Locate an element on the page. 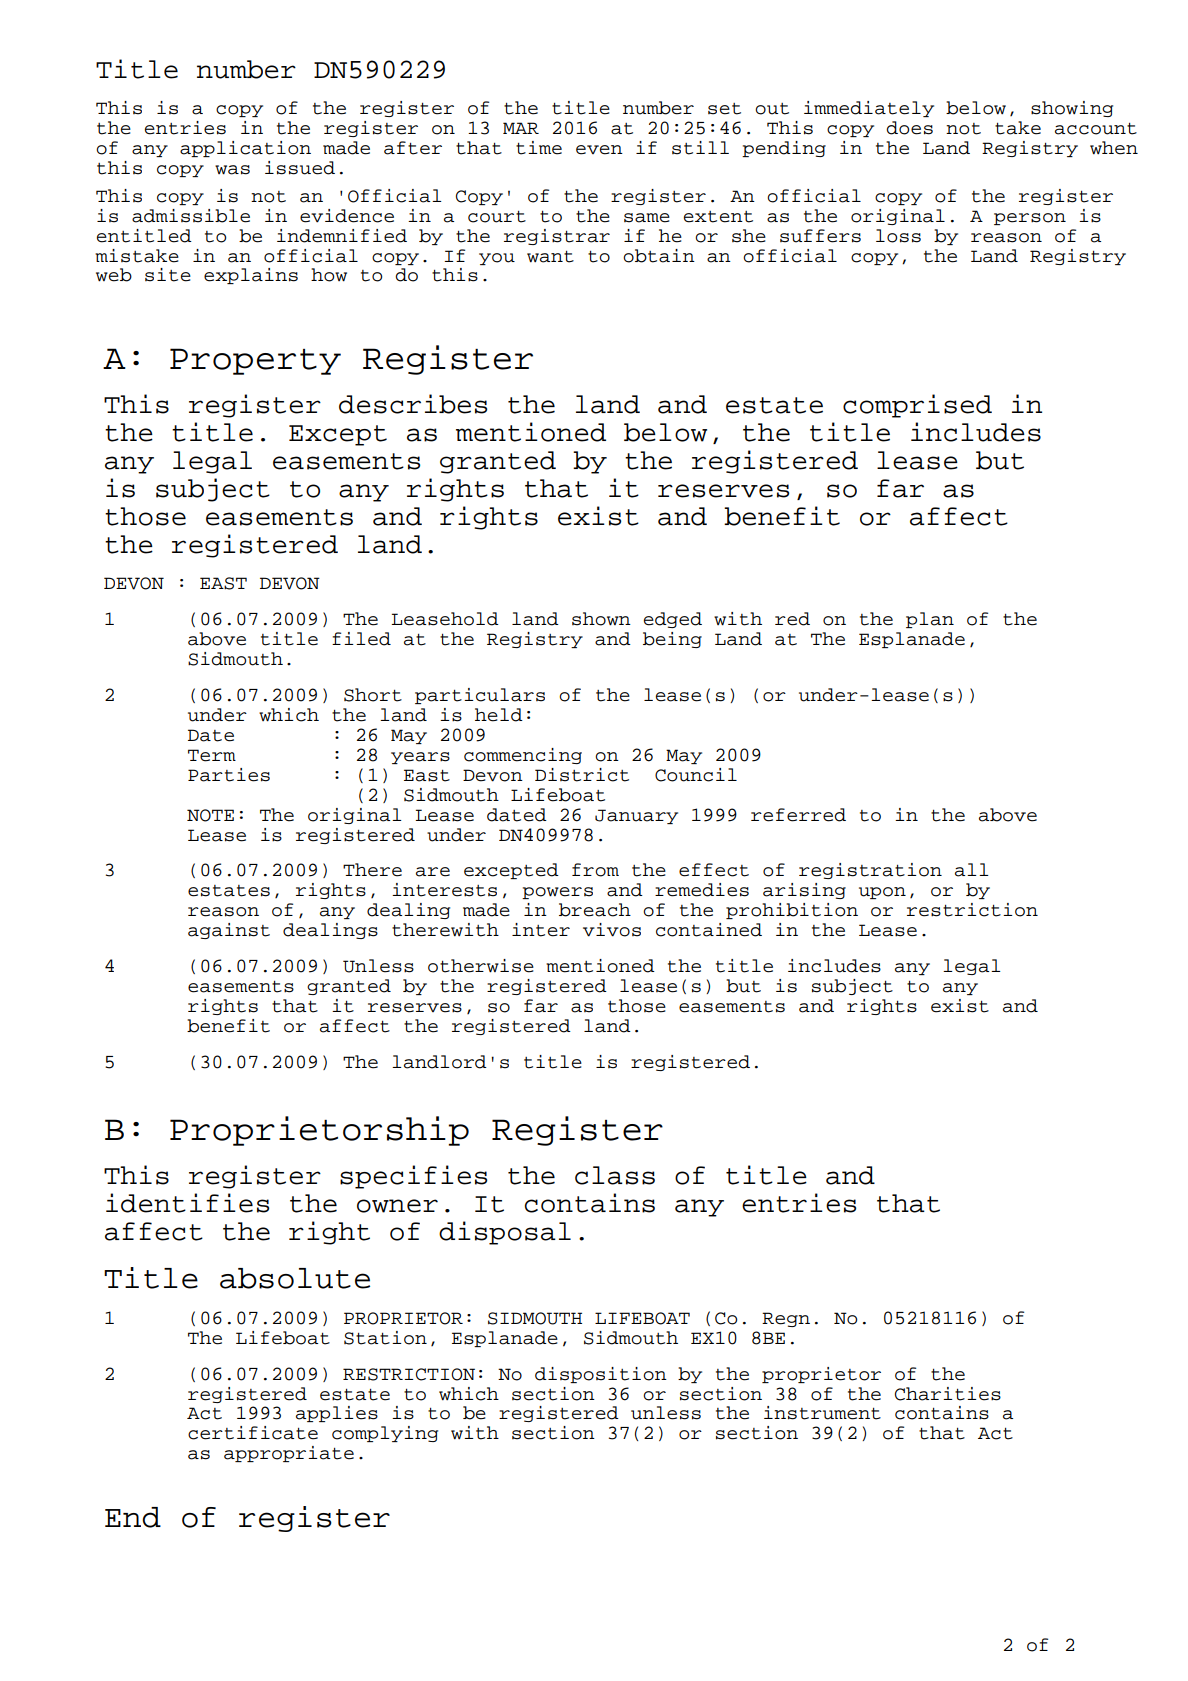  Parties is located at coordinates (229, 775).
